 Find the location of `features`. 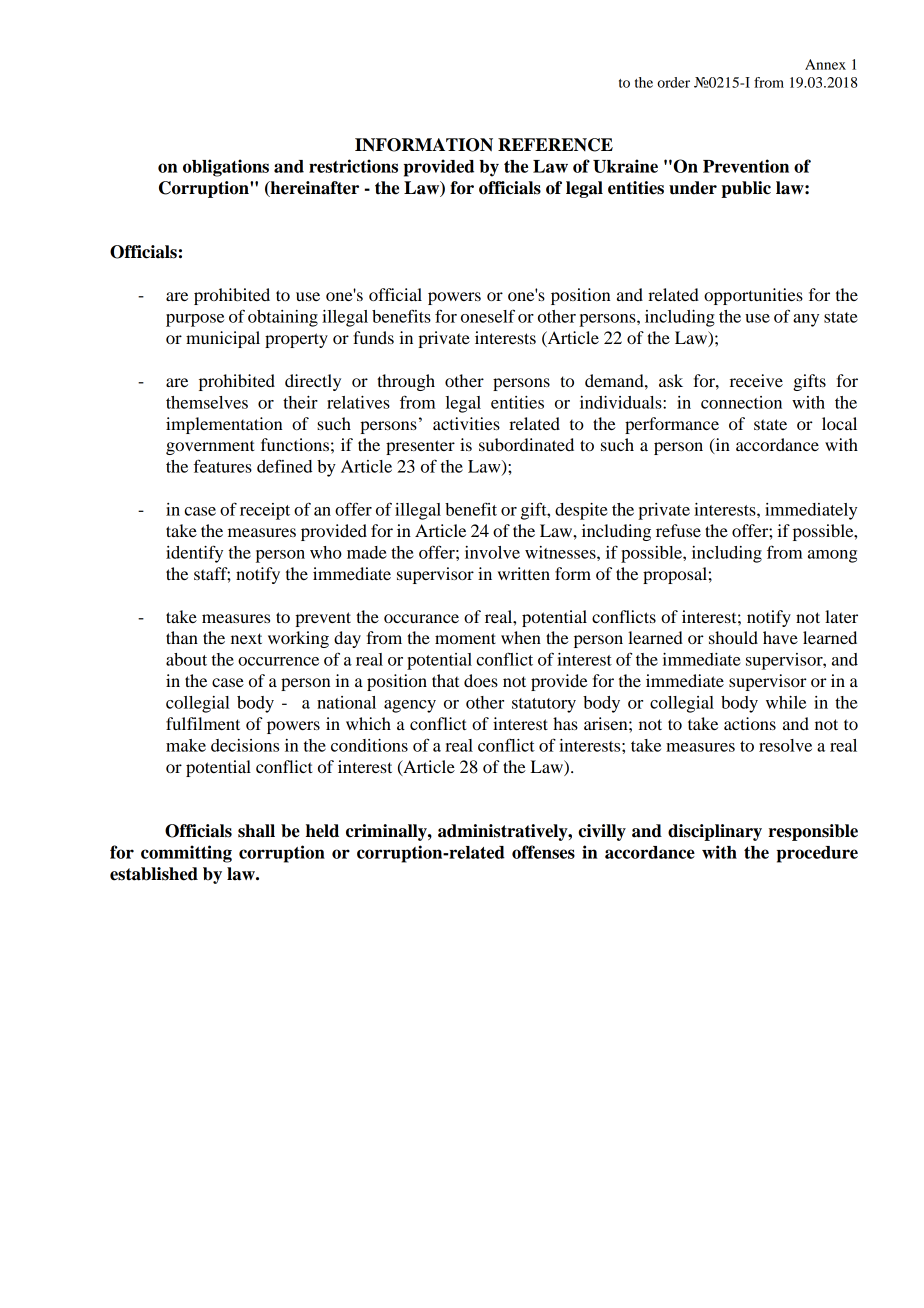

features is located at coordinates (222, 466).
